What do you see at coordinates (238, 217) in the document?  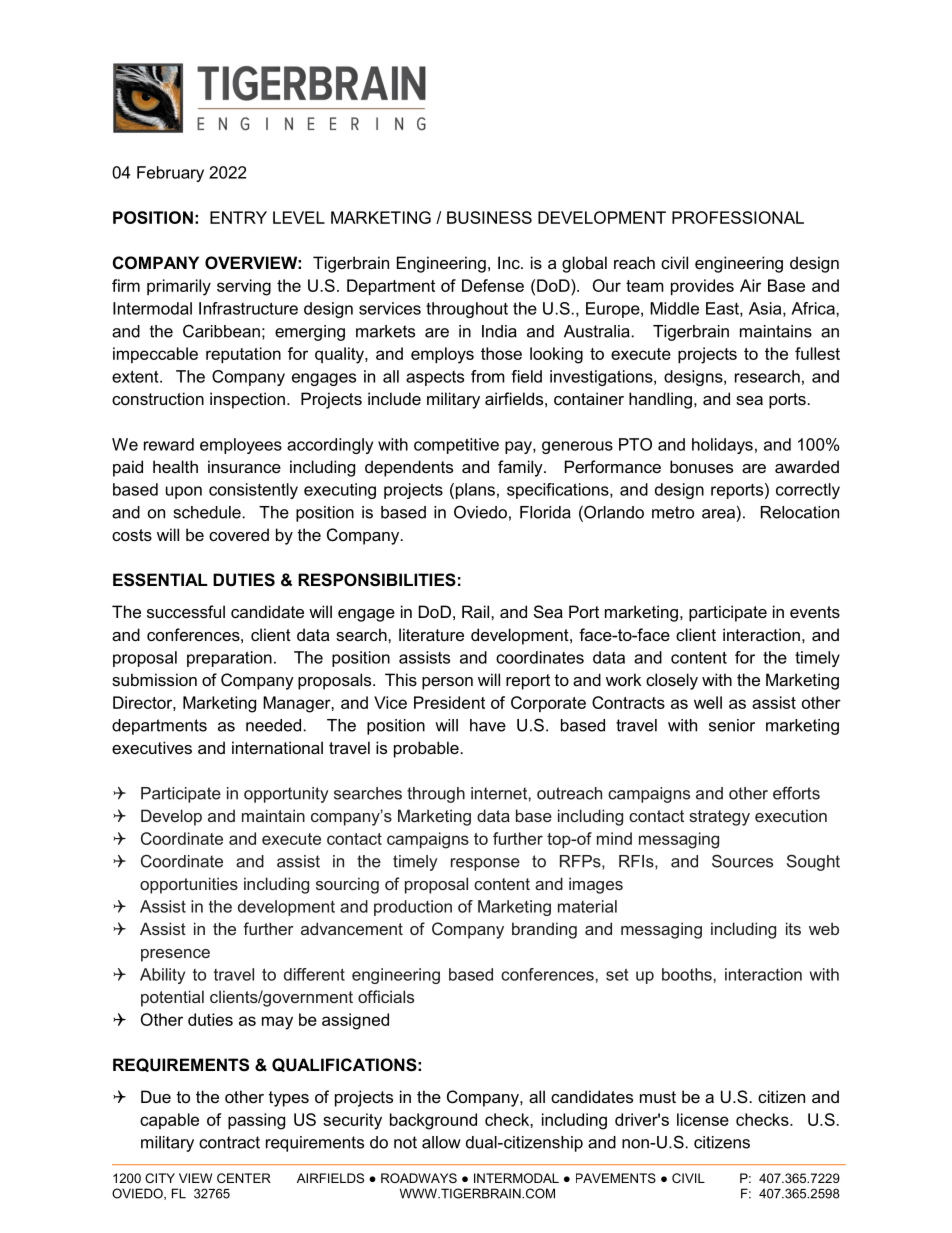 I see `ENTRY` at bounding box center [238, 217].
